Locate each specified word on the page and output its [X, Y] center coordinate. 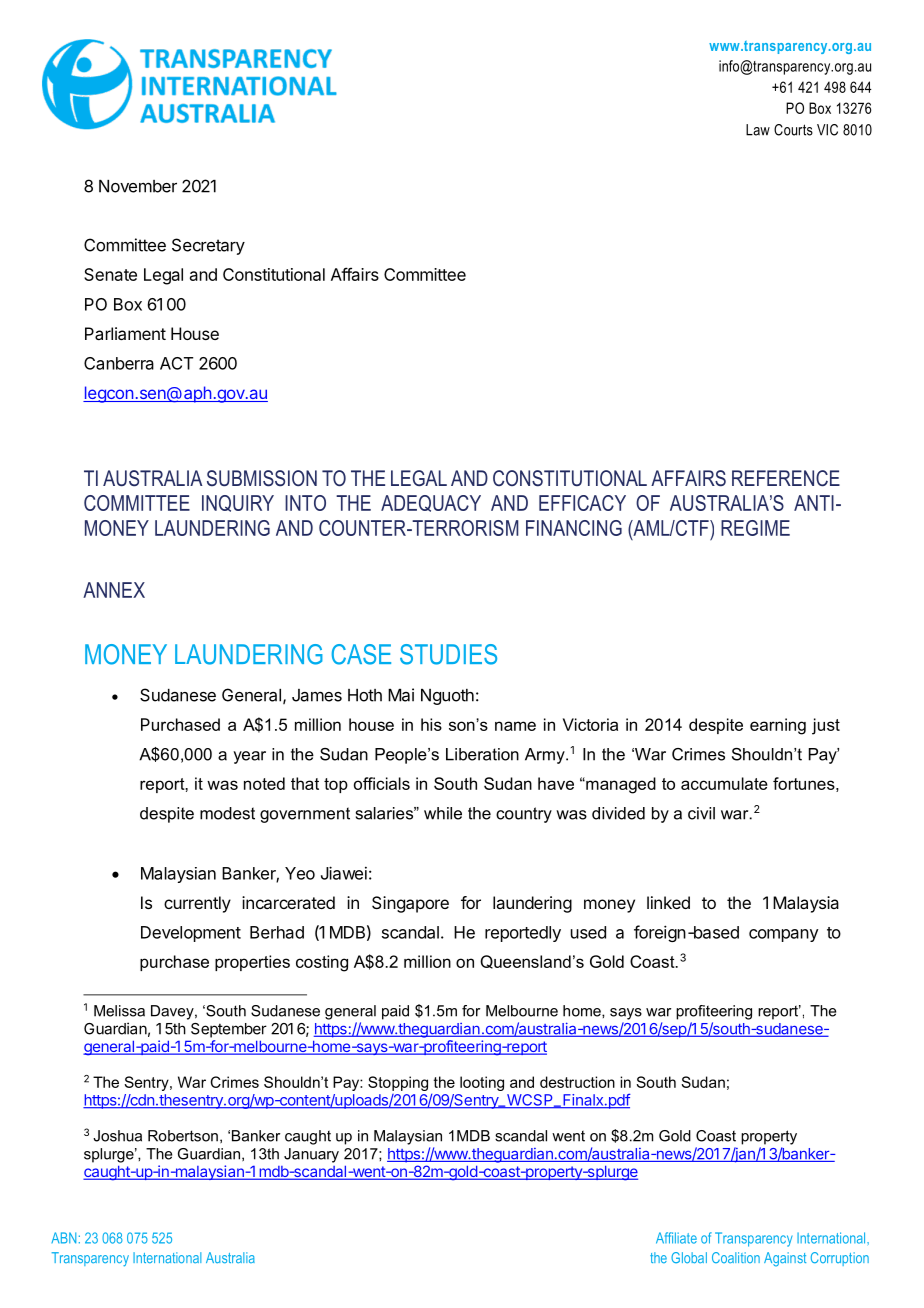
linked [668, 902]
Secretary [208, 246]
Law [758, 130]
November [138, 186]
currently [197, 904]
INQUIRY [238, 503]
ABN [63, 1238]
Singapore [410, 904]
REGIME [755, 528]
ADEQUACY [431, 503]
